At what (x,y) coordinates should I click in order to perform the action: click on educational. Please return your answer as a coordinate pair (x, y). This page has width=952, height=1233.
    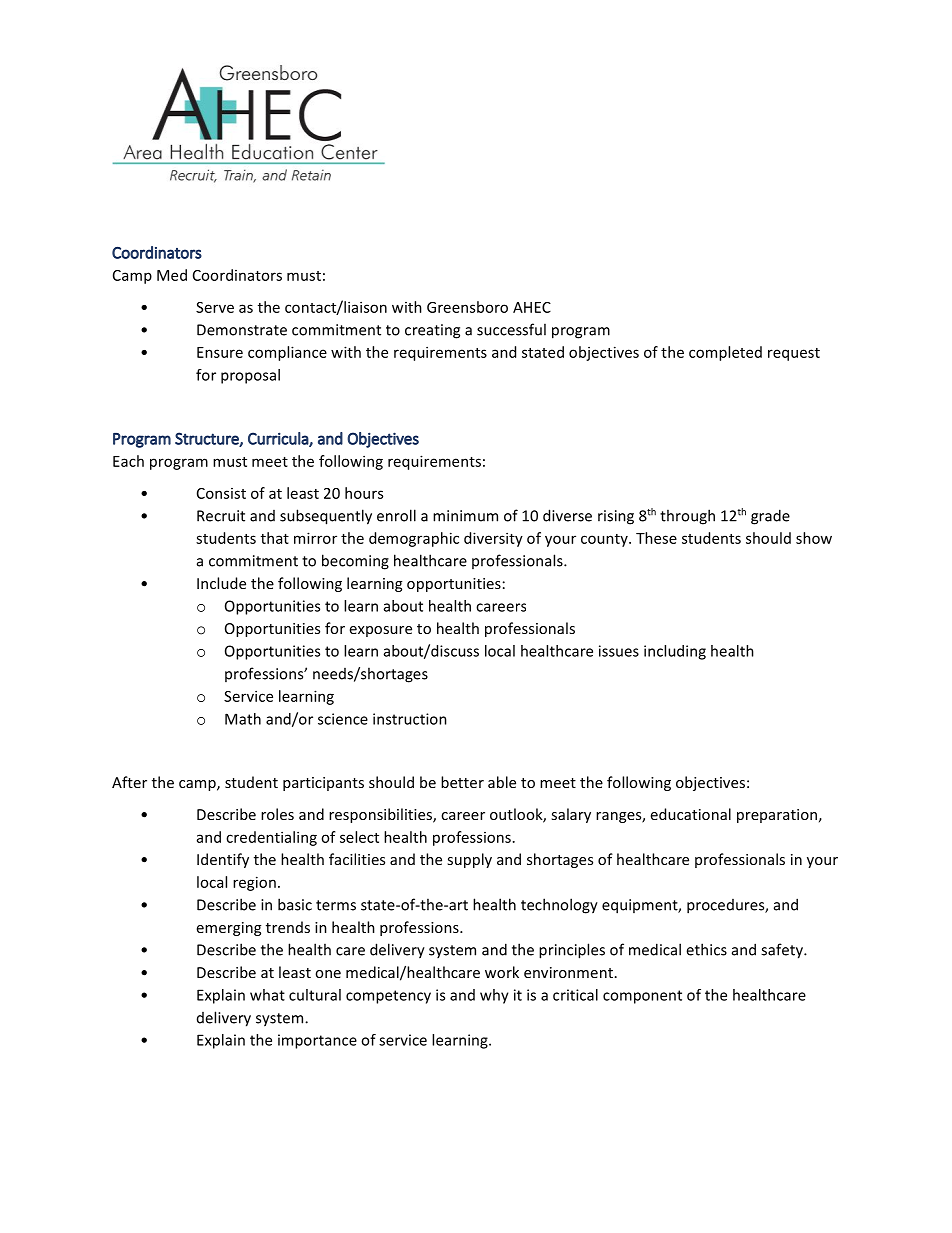
    Looking at the image, I should click on (691, 814).
